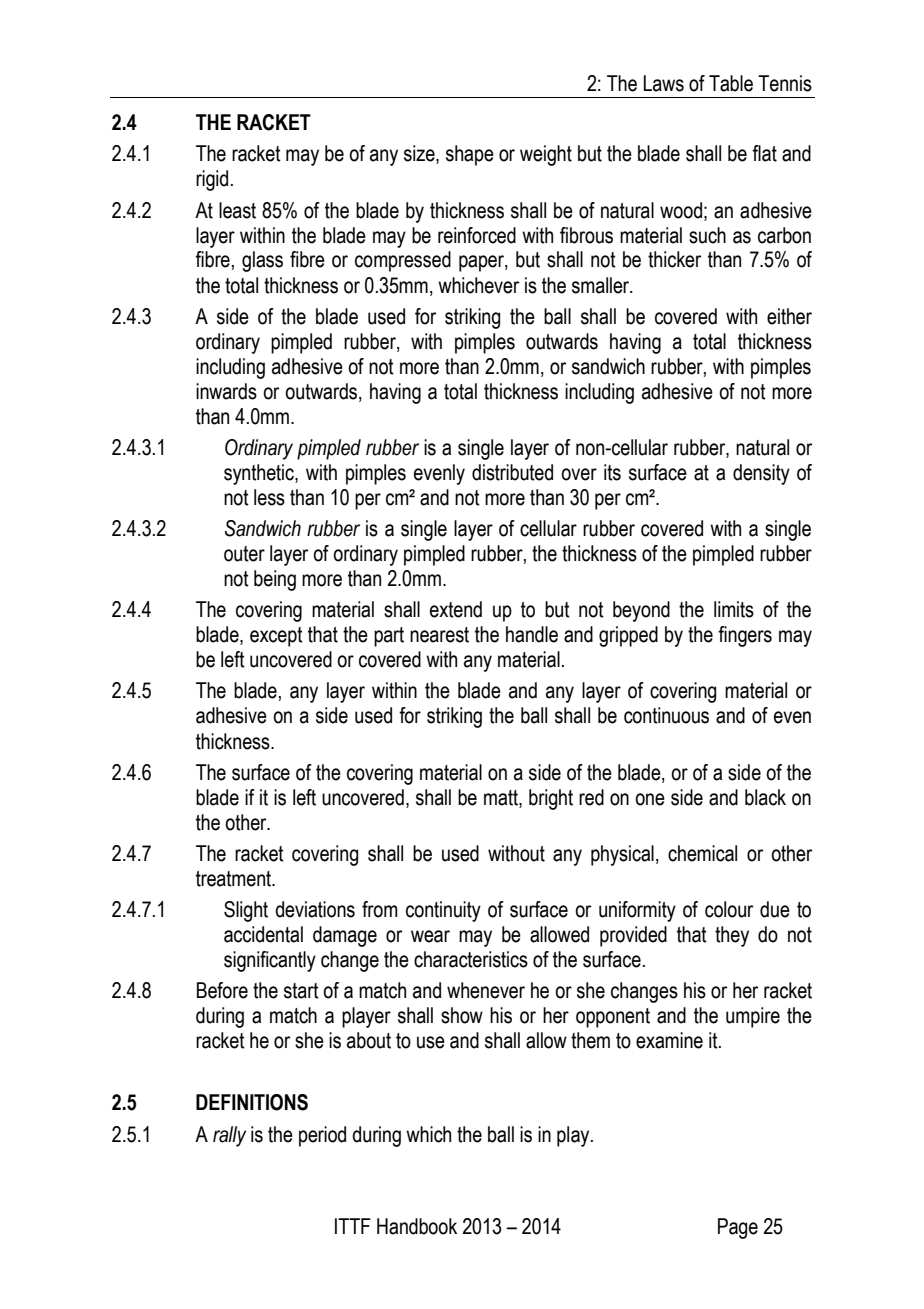 This screenshot has height=1309, width=924. I want to click on Table, so click(731, 83).
